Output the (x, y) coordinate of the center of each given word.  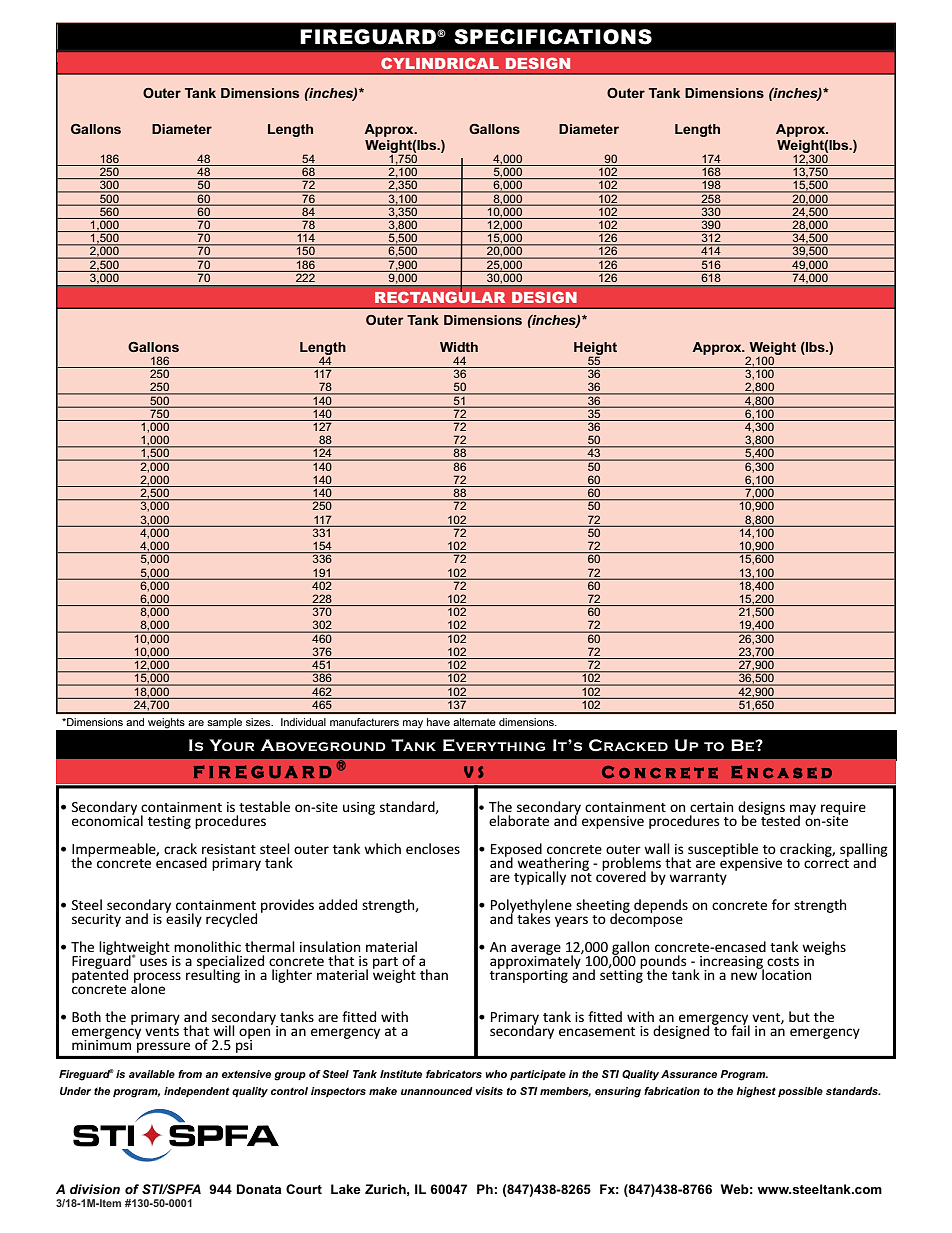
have (438, 722)
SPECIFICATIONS (553, 37)
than (434, 974)
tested (780, 819)
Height (595, 349)
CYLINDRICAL (440, 63)
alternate (474, 722)
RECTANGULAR (440, 296)
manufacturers (364, 722)
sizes (259, 722)
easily (184, 919)
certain (711, 807)
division (95, 1189)
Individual (303, 722)
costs (783, 961)
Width (459, 347)
